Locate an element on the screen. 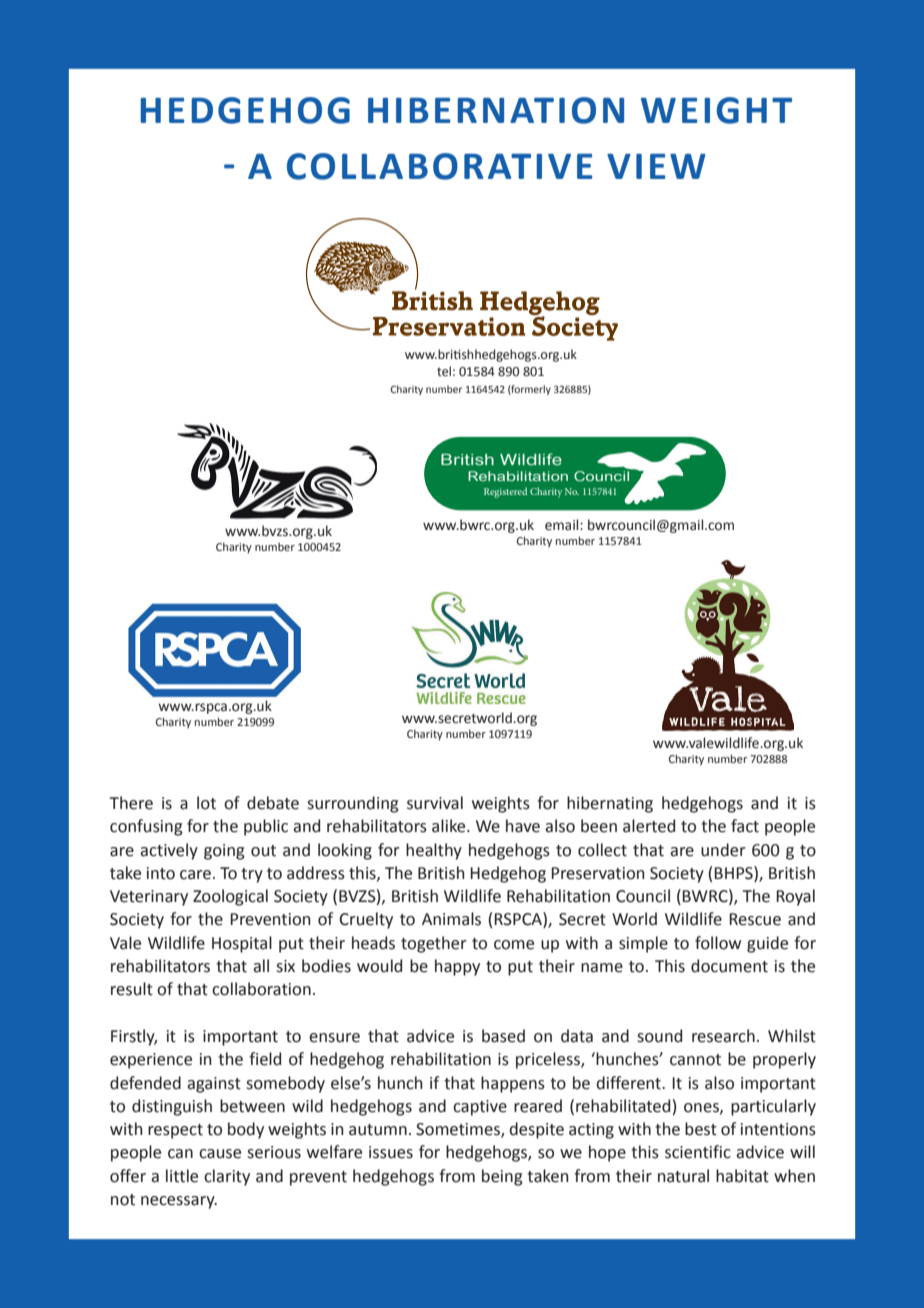 The width and height of the screenshot is (924, 1308). survival is located at coordinates (435, 803).
